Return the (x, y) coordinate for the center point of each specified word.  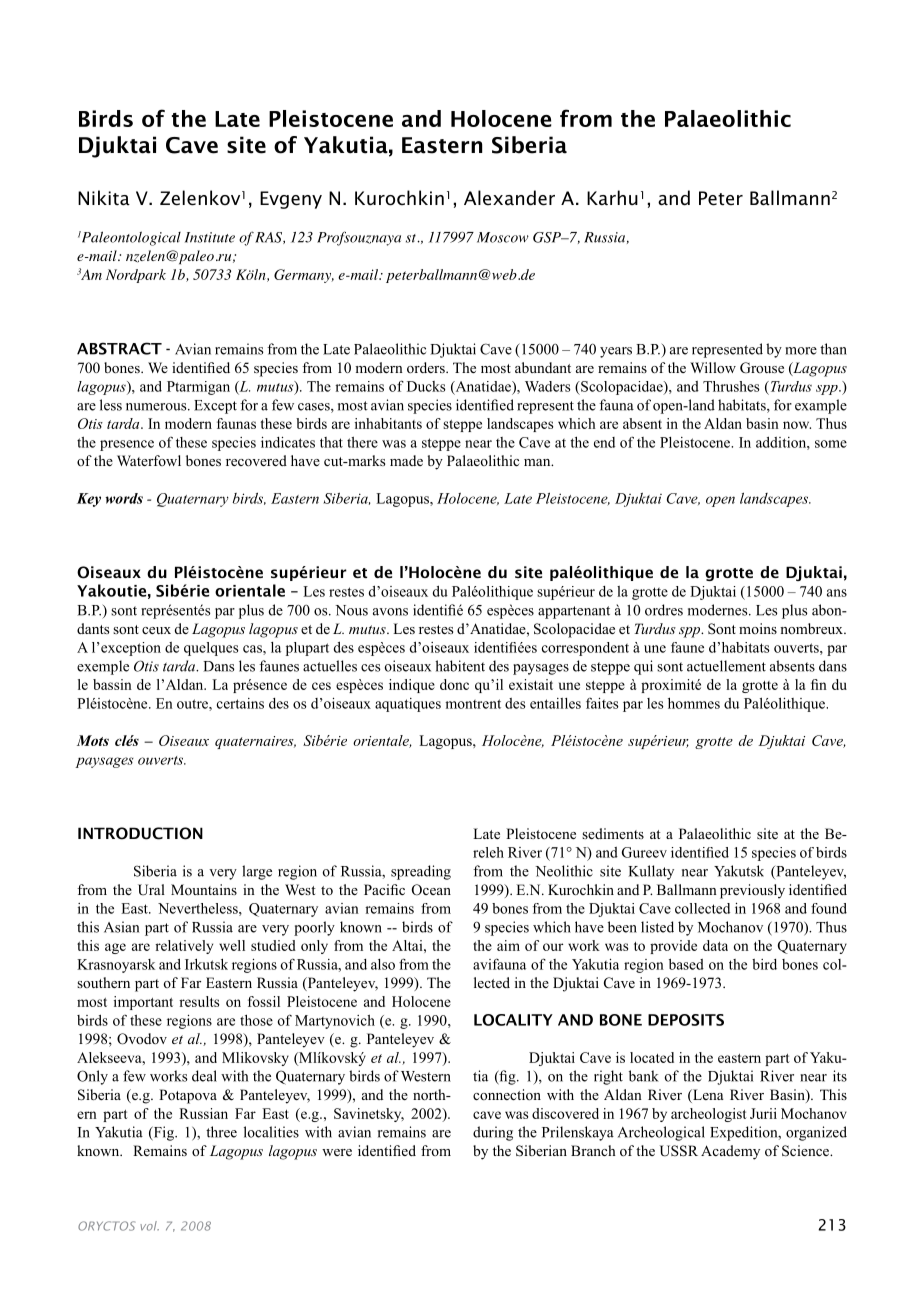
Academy (730, 1152)
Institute (210, 237)
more (801, 351)
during (493, 1133)
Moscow (503, 237)
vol (149, 1226)
